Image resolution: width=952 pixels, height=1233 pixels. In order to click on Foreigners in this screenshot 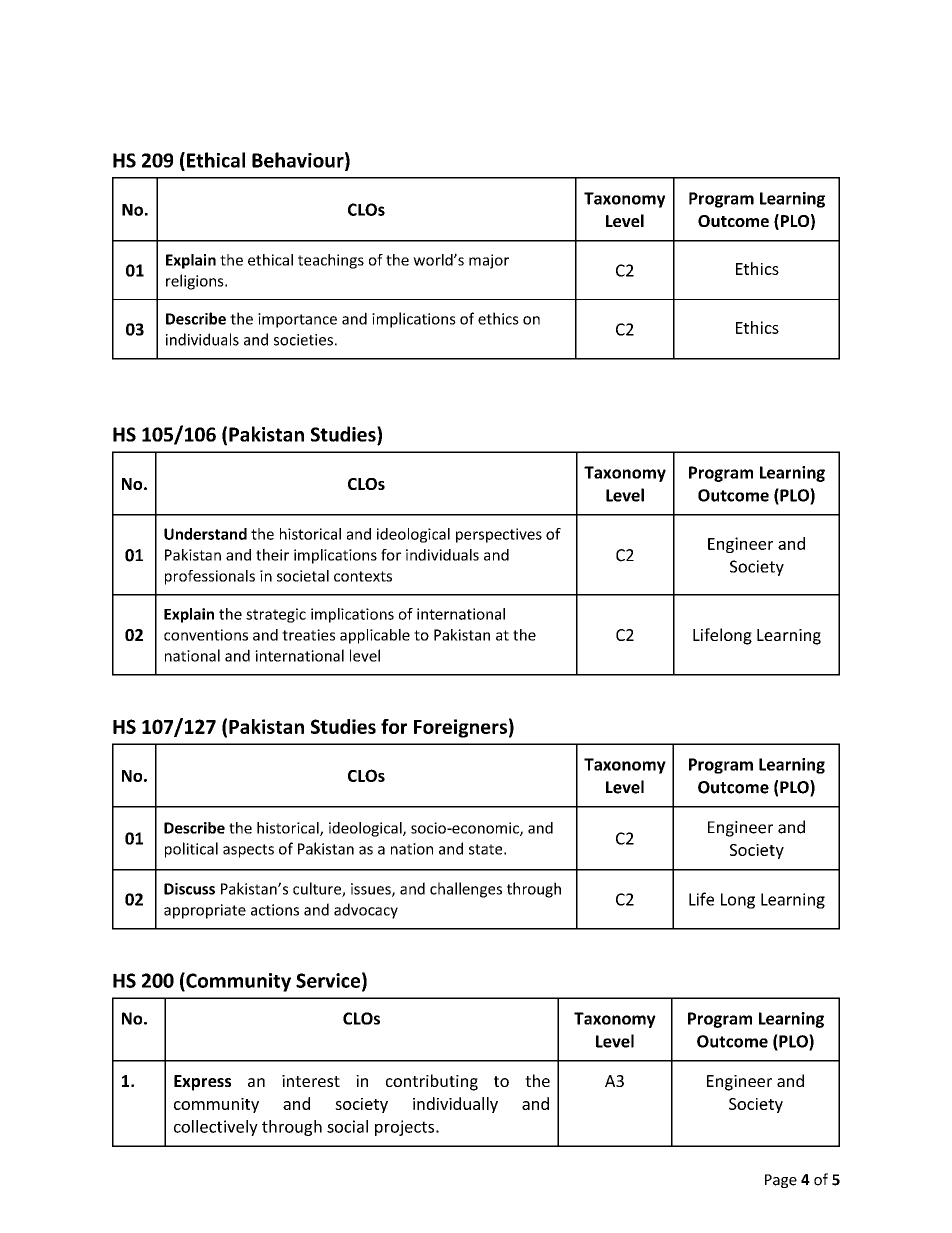, I will do `click(460, 728)`.
